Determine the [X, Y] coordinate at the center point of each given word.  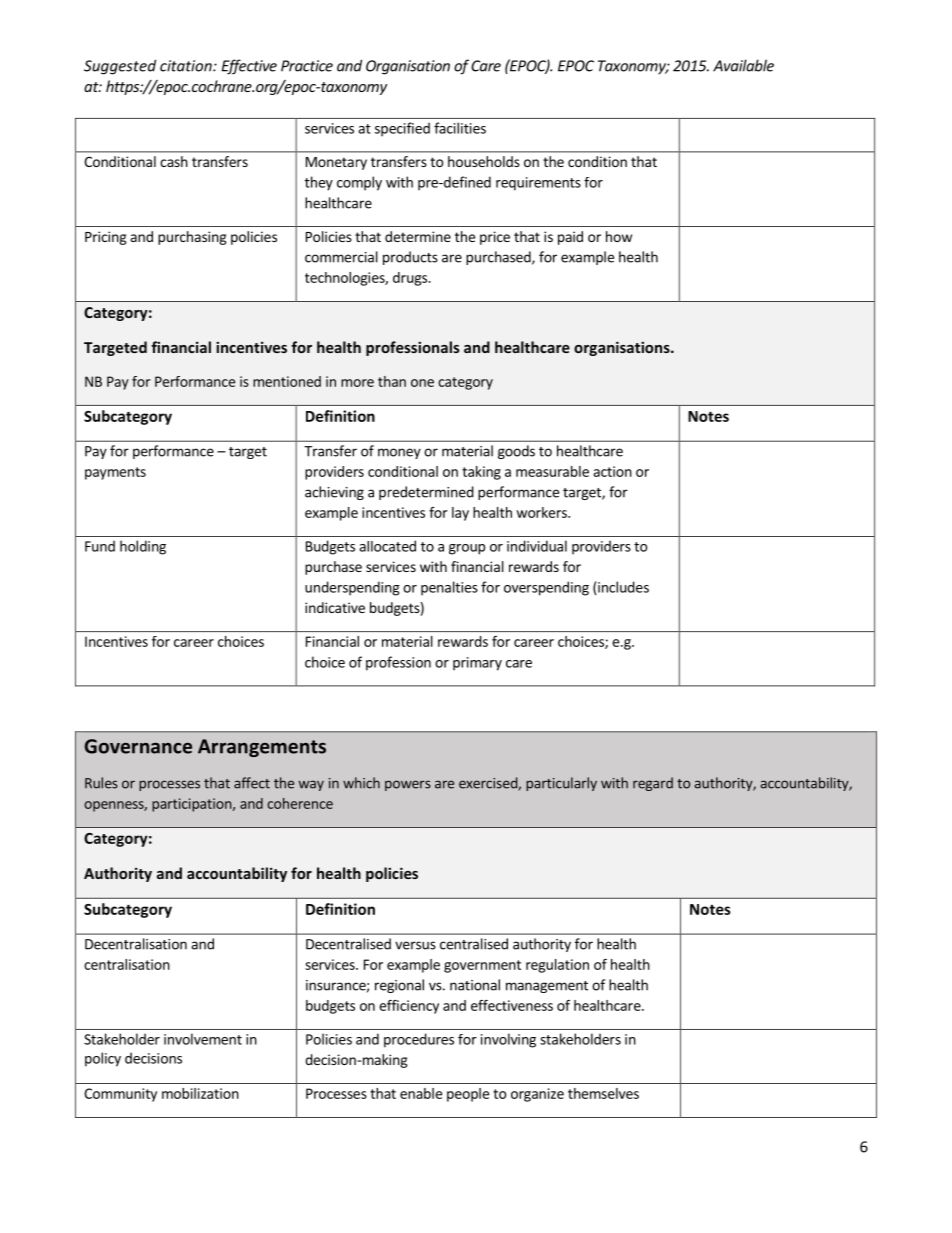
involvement [203, 1039]
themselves [603, 1093]
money [399, 453]
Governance [138, 746]
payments [115, 473]
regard [653, 784]
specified [402, 129]
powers [408, 785]
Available [743, 65]
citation [187, 66]
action [612, 471]
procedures [419, 1040]
